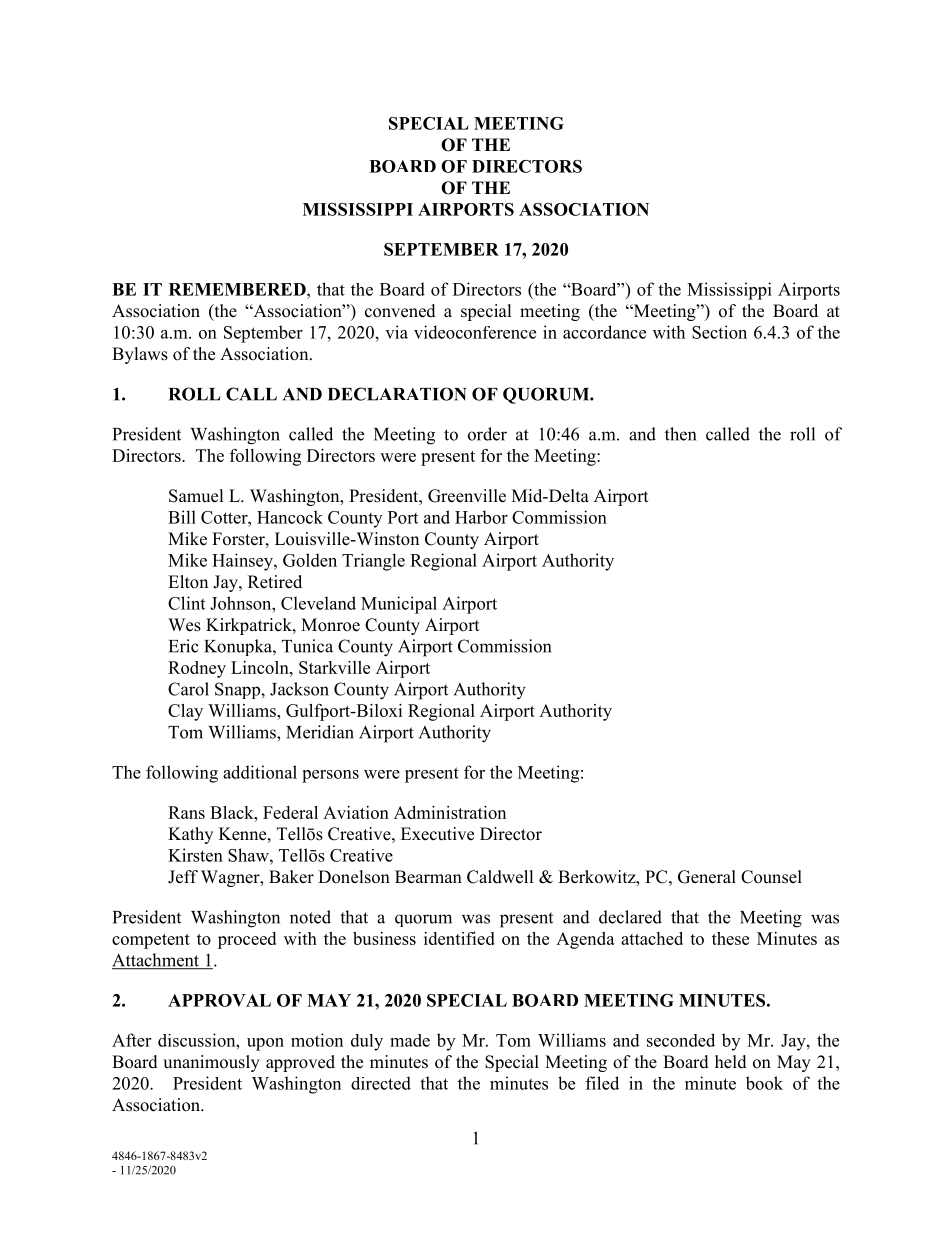  I want to click on seconded, so click(681, 1040).
